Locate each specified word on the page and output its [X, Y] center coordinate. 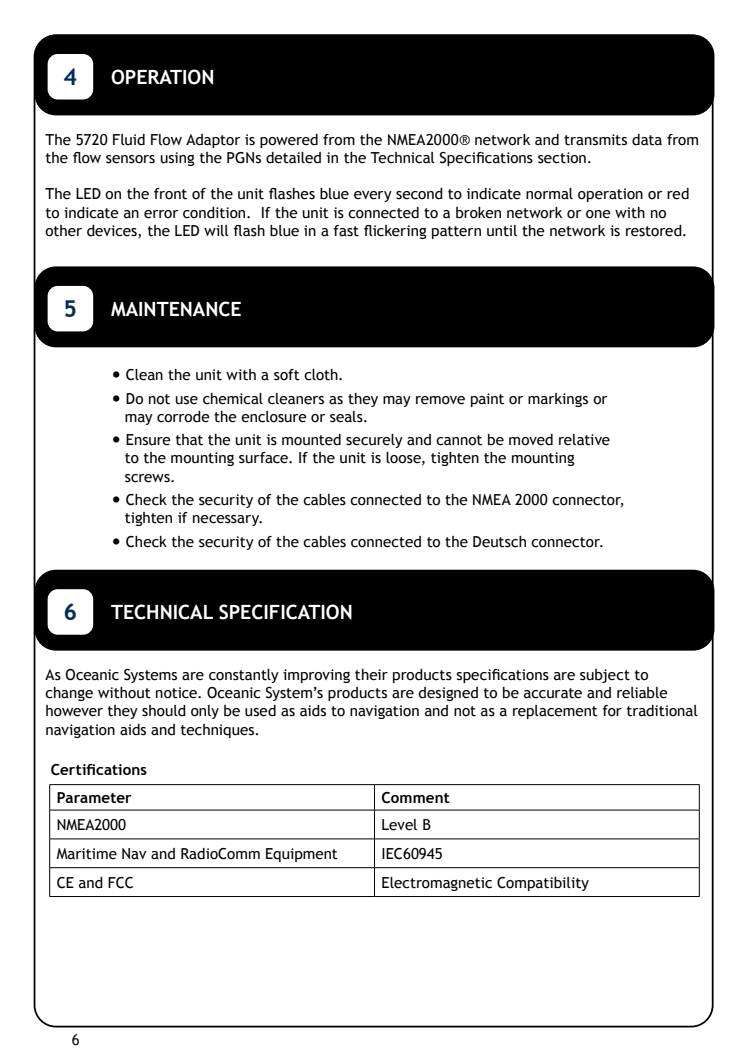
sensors [130, 159]
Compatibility [543, 884]
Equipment [302, 855]
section [562, 158]
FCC [120, 883]
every [373, 196]
